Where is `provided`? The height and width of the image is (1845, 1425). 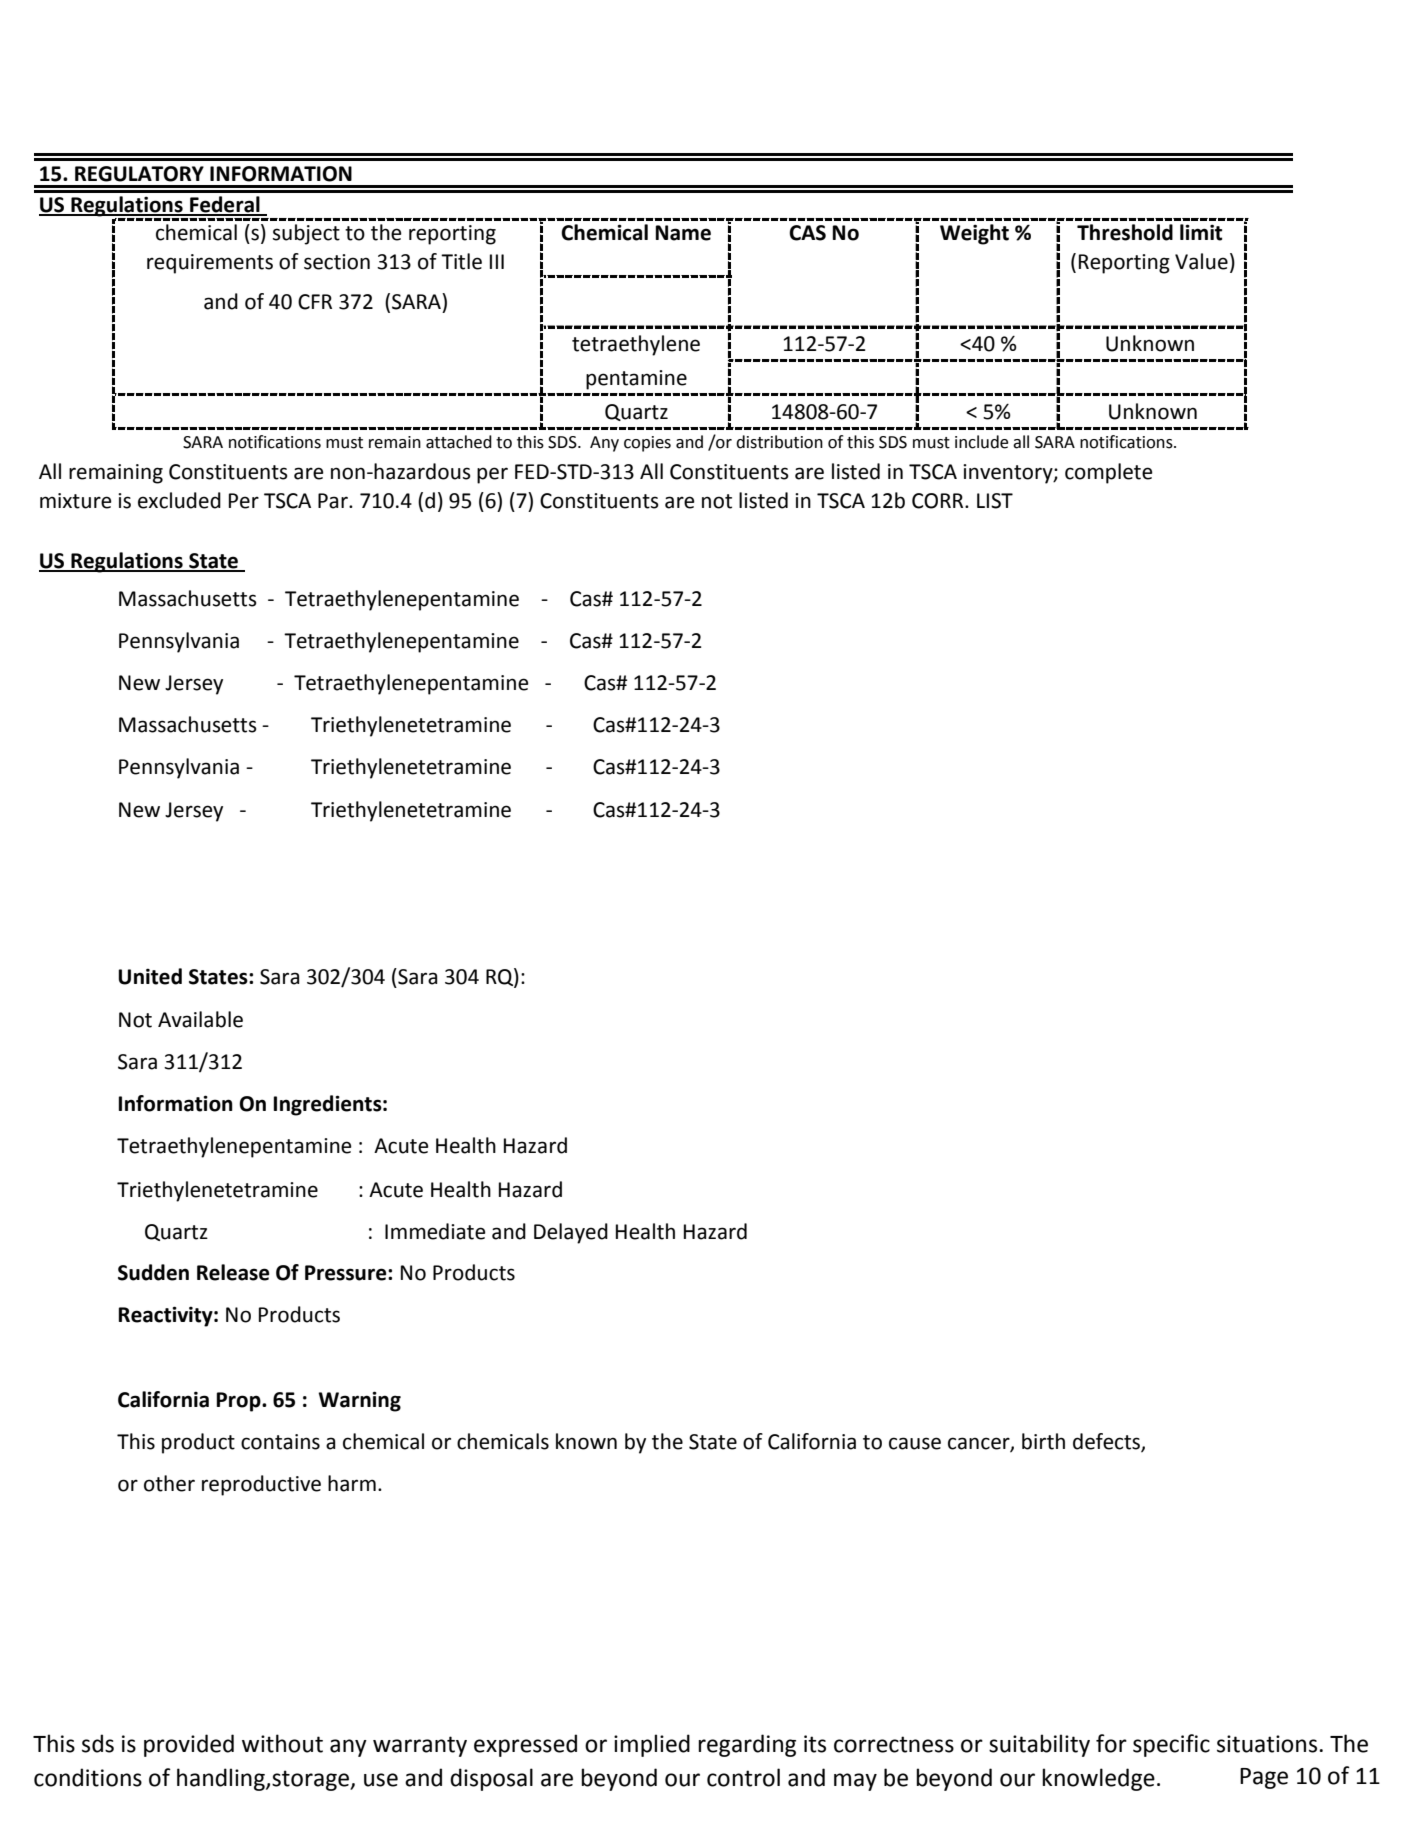 provided is located at coordinates (189, 1745).
